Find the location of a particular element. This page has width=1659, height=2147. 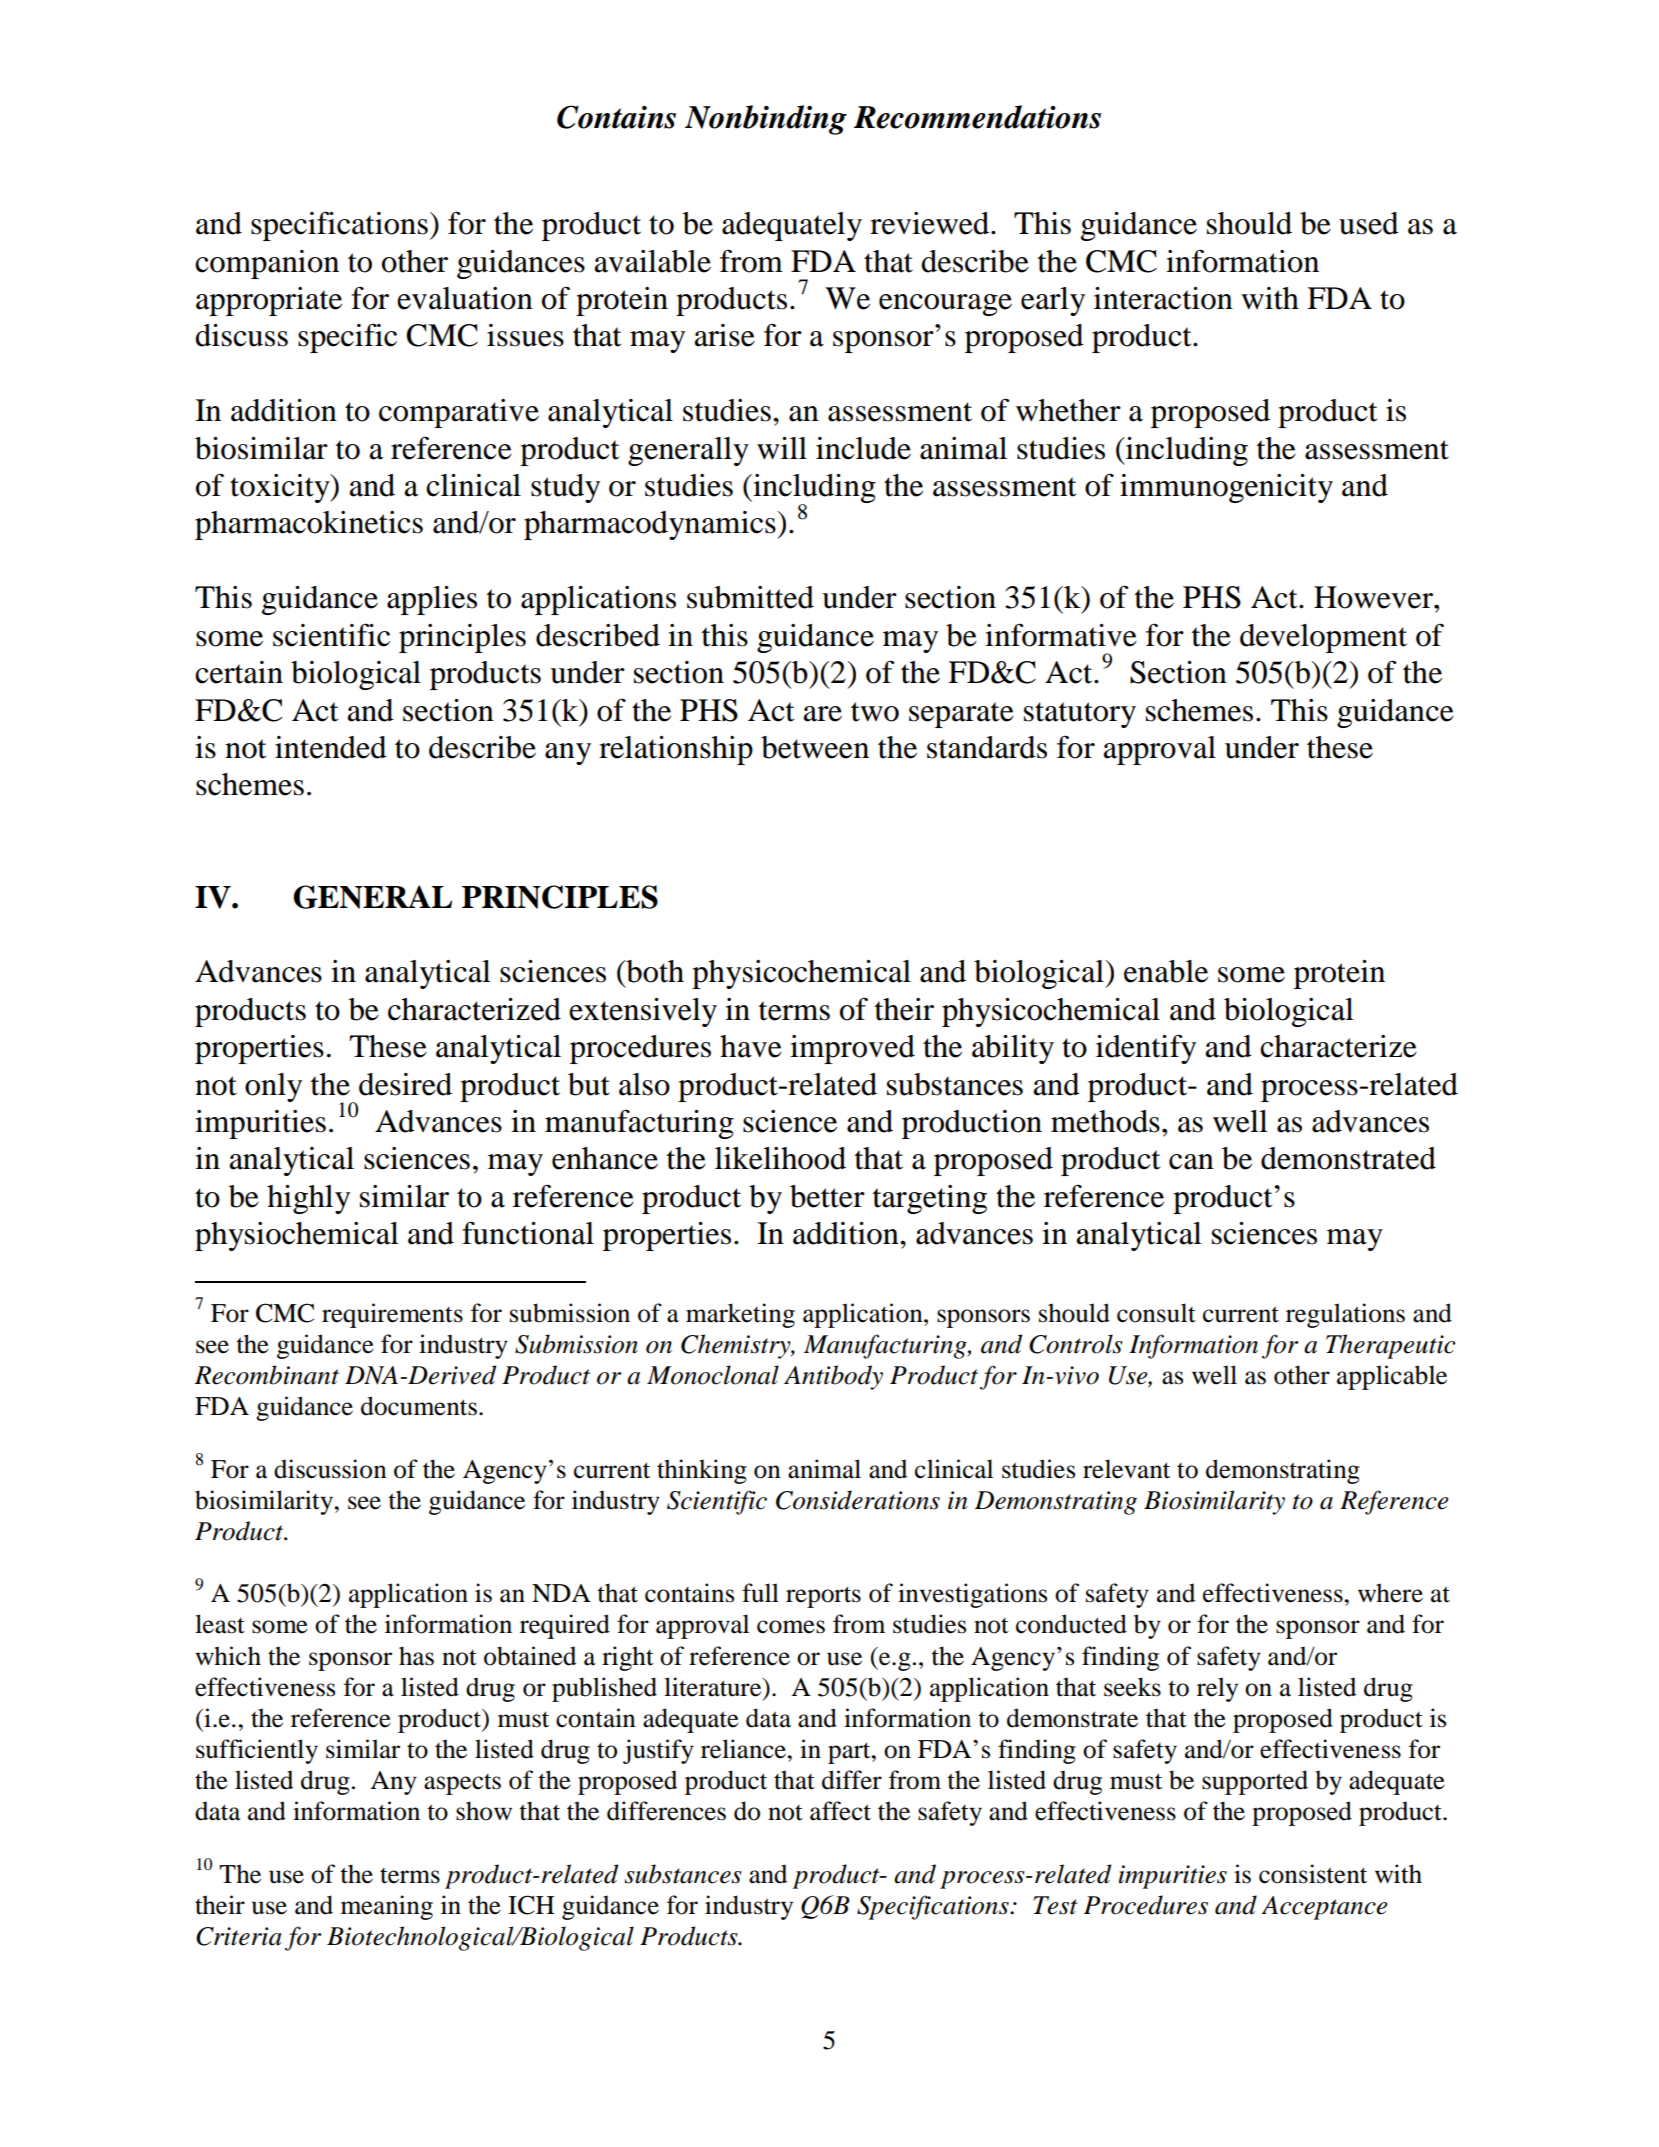

companion is located at coordinates (267, 264).
